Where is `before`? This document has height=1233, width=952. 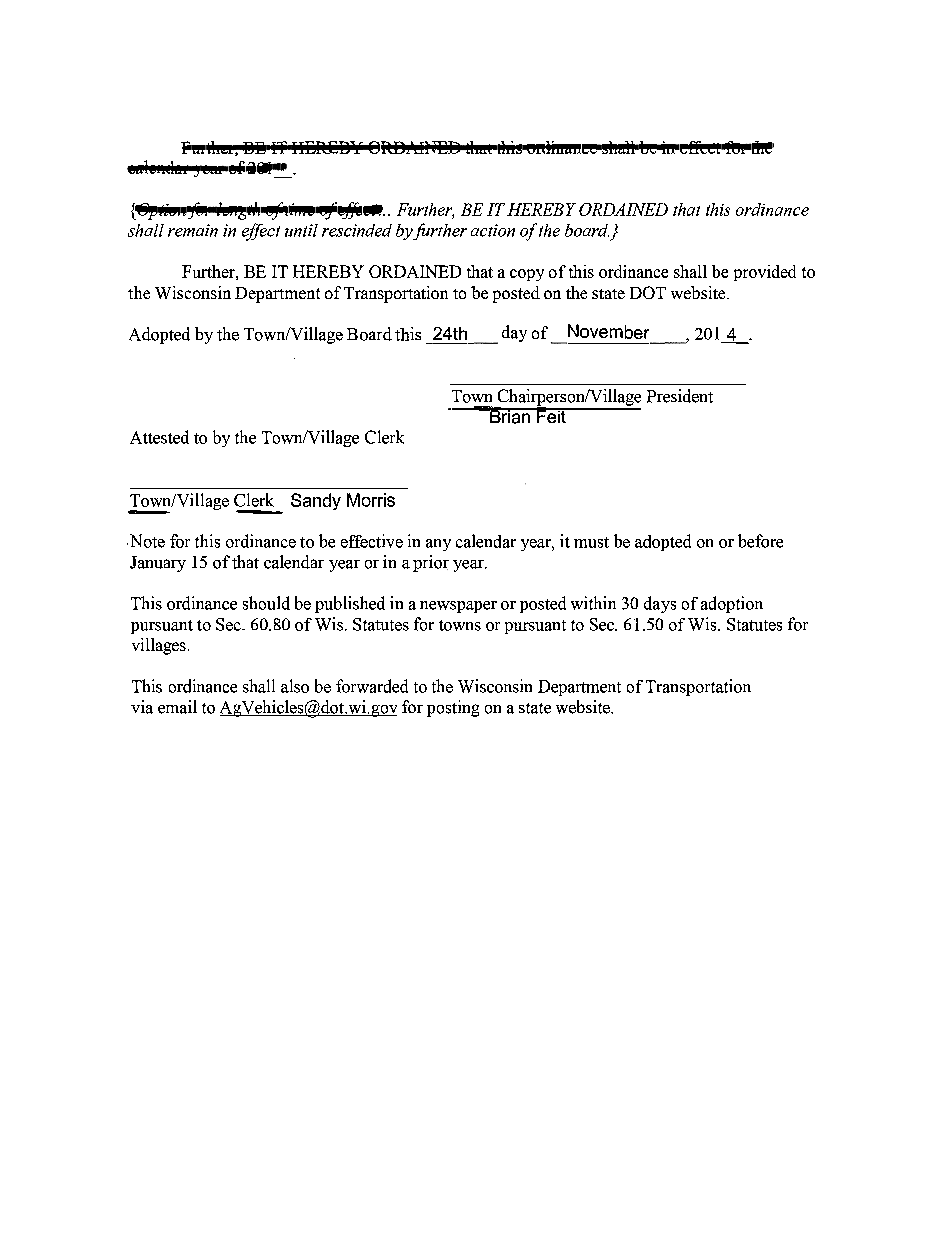
before is located at coordinates (760, 541).
